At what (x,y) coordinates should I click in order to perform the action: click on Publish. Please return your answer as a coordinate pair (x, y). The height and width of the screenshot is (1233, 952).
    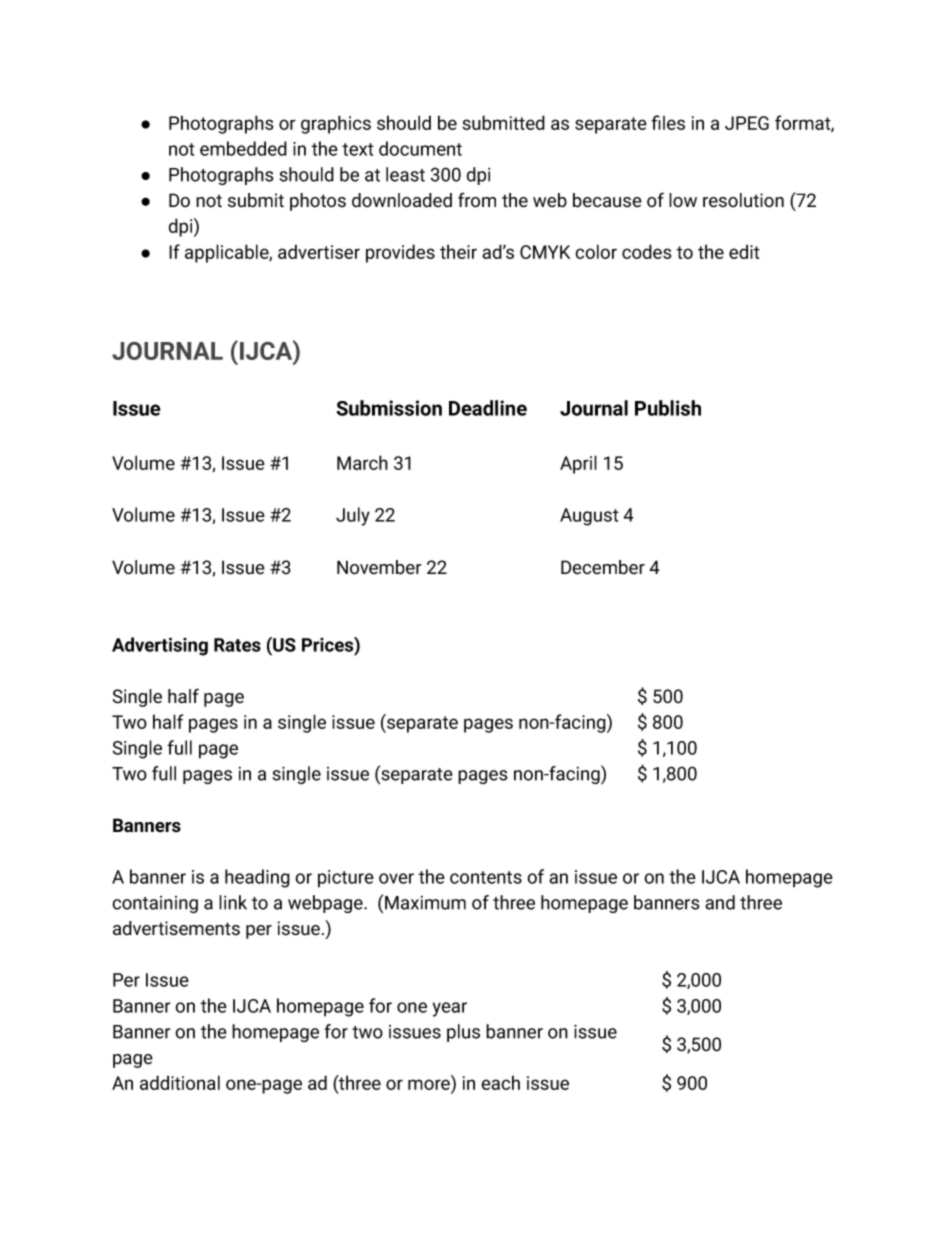
    Looking at the image, I should click on (668, 408).
